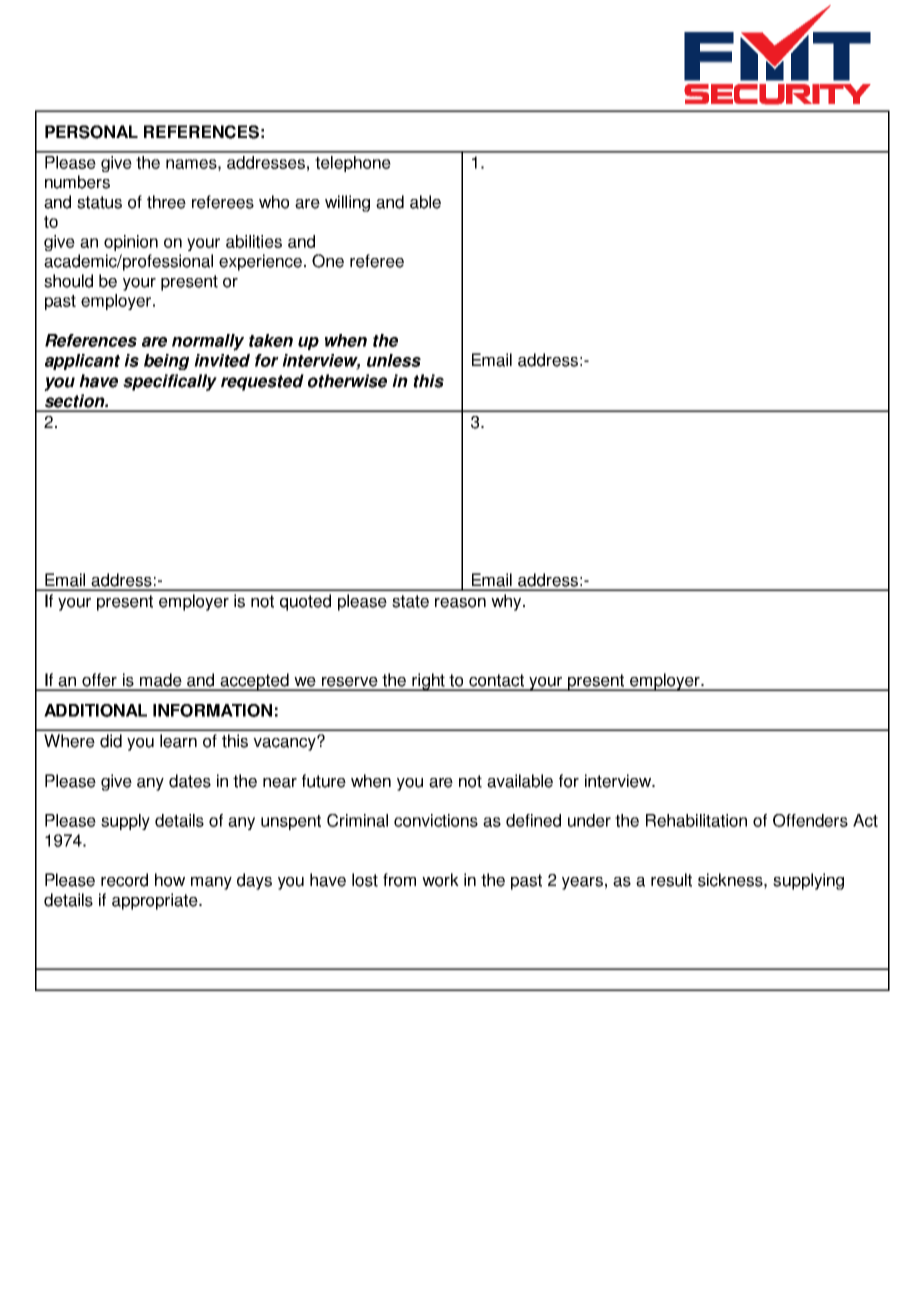  I want to click on otherwise, so click(347, 381).
